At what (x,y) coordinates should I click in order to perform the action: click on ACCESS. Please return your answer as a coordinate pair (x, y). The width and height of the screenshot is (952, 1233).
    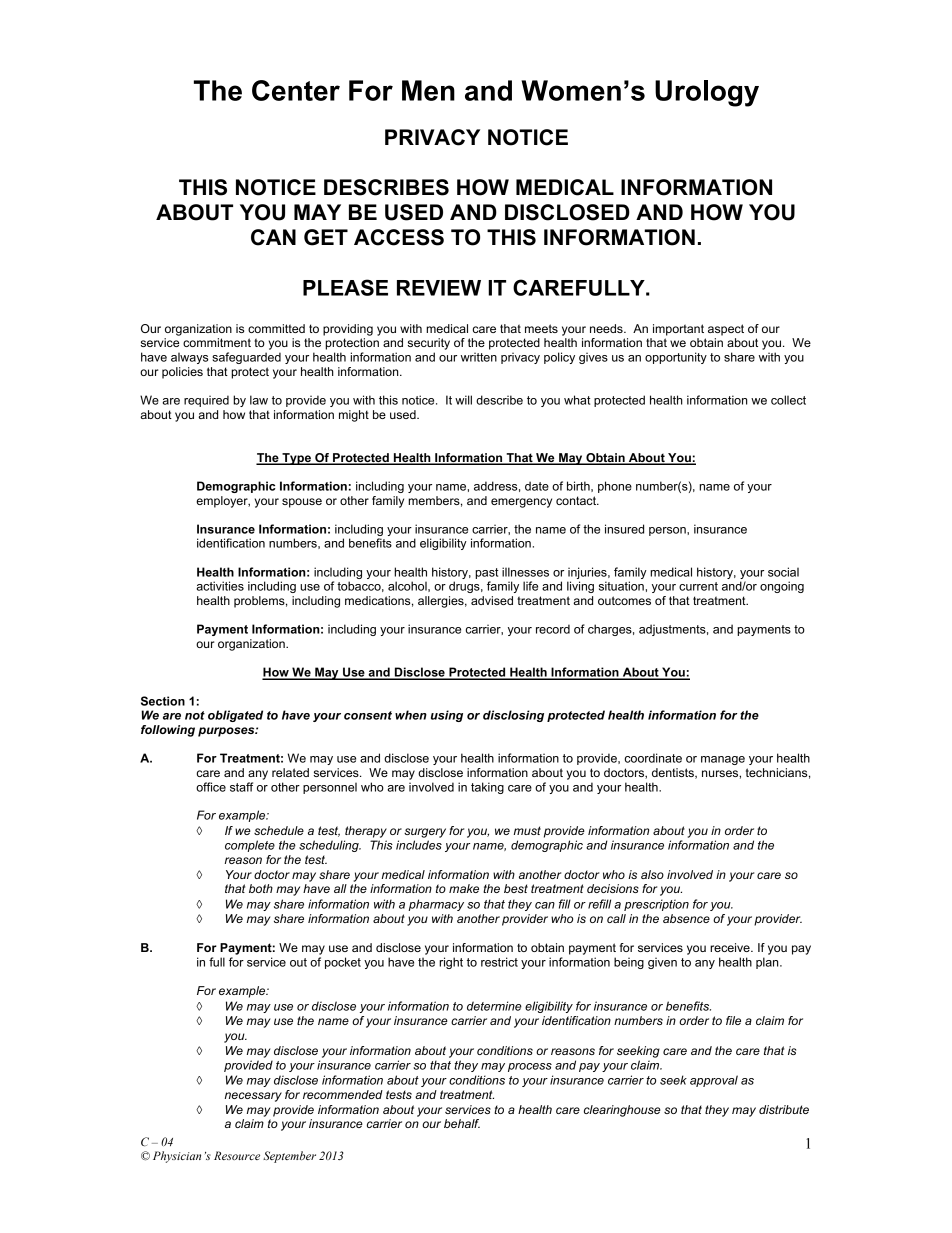
    Looking at the image, I should click on (399, 237).
